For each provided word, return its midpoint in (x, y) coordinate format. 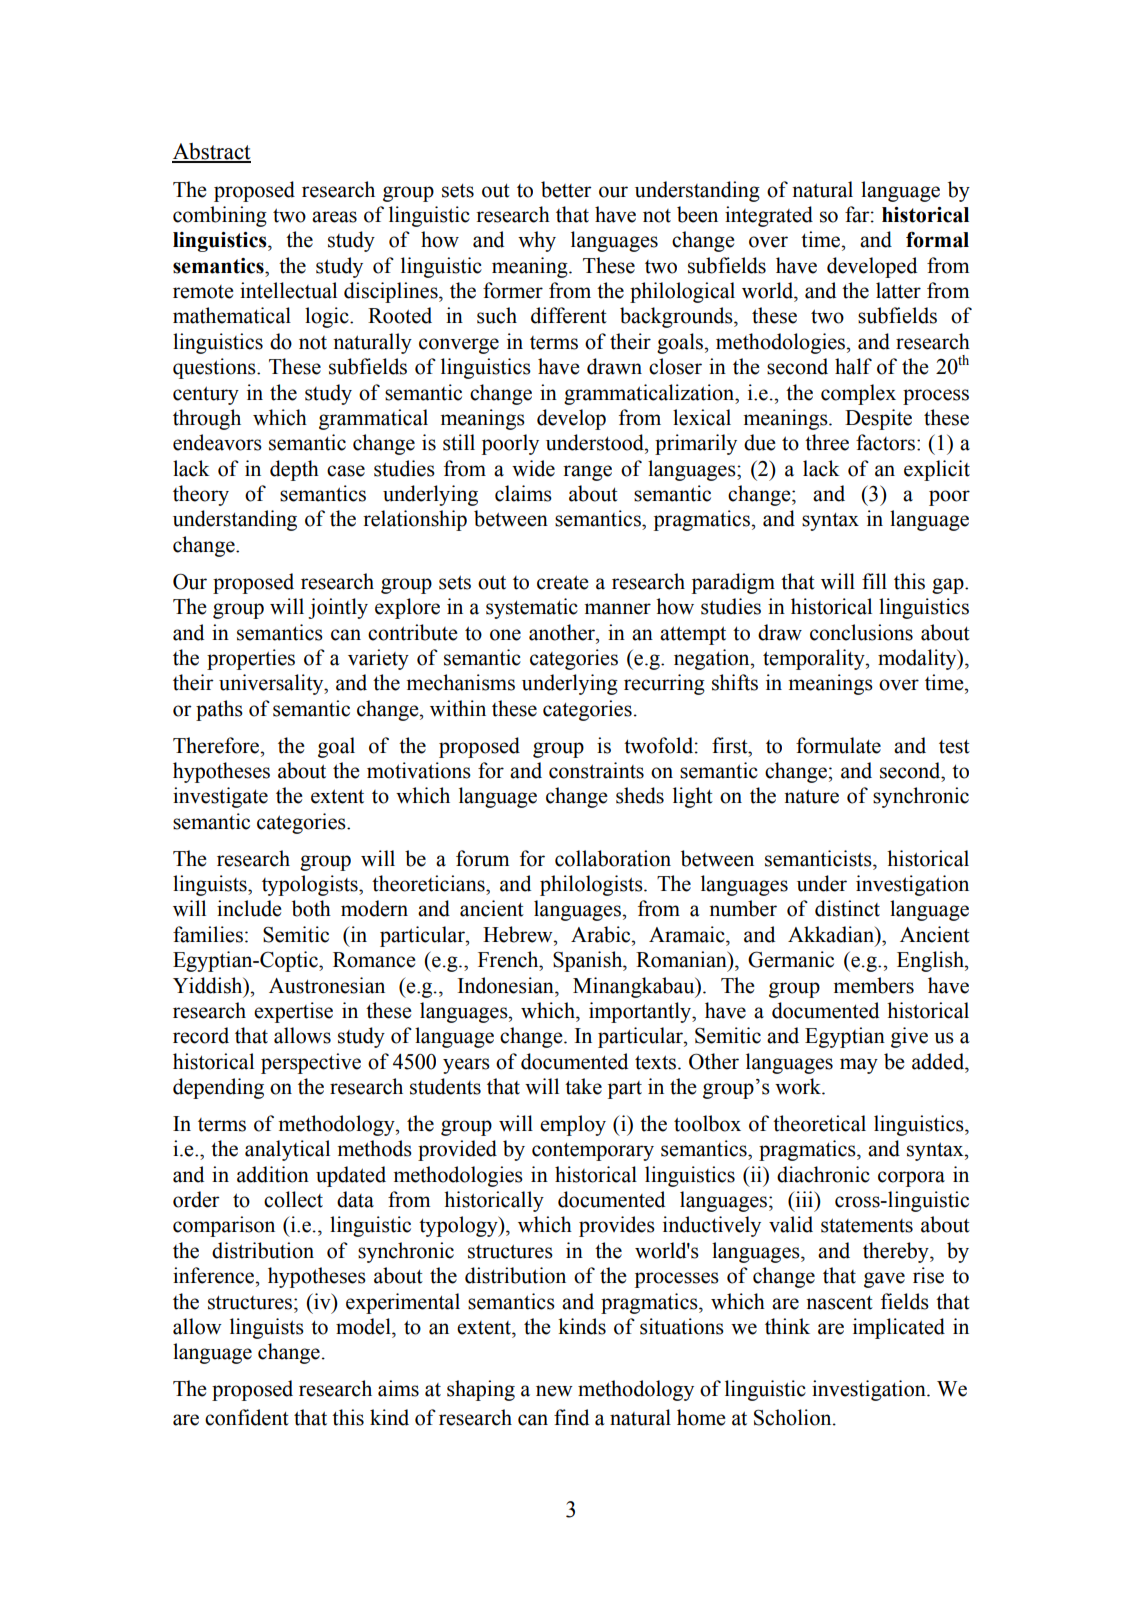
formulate (838, 745)
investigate (220, 797)
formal (937, 240)
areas (334, 217)
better (566, 189)
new (554, 1391)
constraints (596, 770)
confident (247, 1417)
